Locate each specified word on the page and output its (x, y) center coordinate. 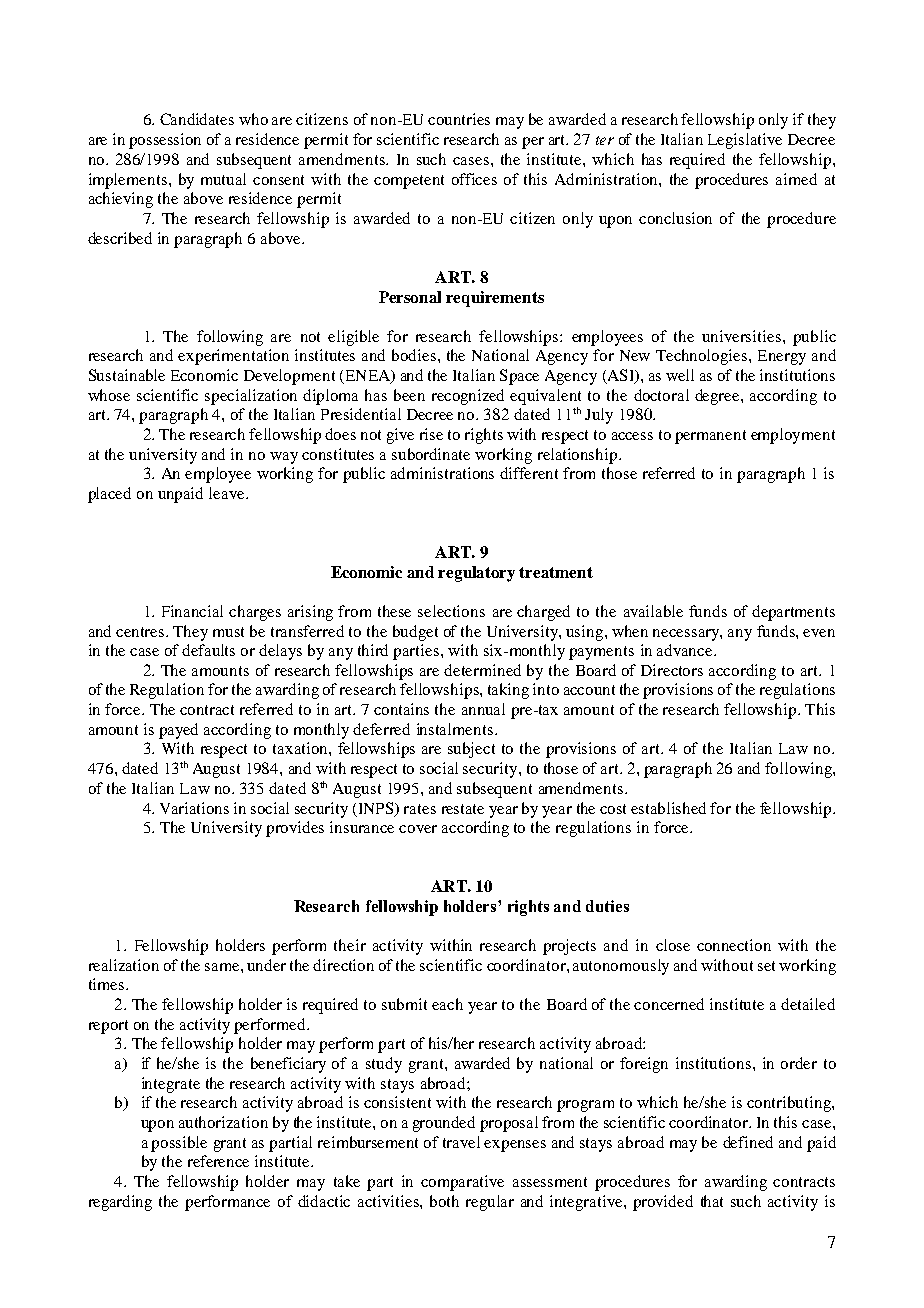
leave (228, 493)
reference (218, 1161)
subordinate (431, 454)
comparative (462, 1183)
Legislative (745, 141)
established (668, 808)
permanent (710, 437)
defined (748, 1142)
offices (474, 179)
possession (165, 141)
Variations (194, 808)
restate (463, 809)
